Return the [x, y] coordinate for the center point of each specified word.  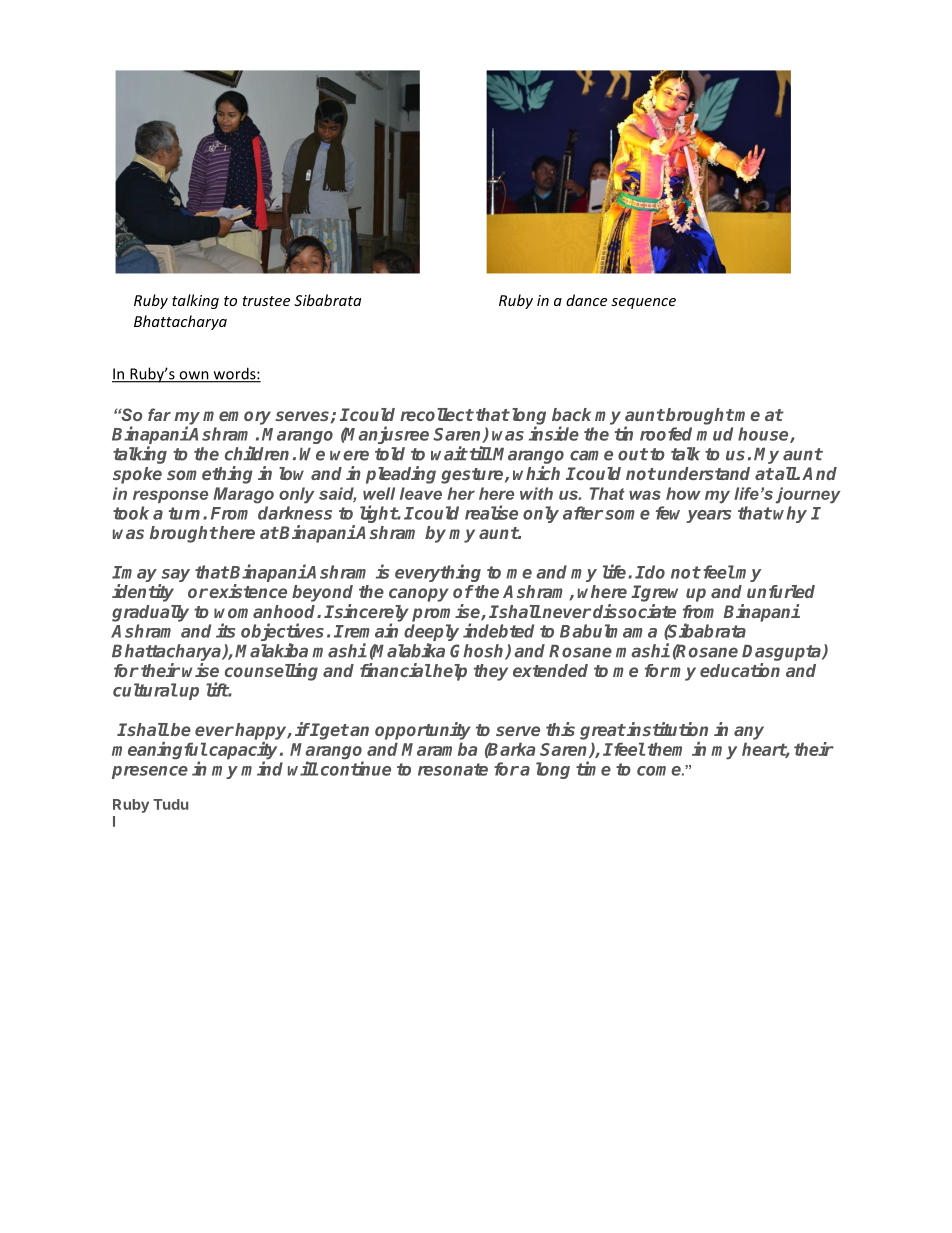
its [225, 630]
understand [703, 473]
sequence [643, 303]
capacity [244, 752]
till [481, 453]
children [257, 453]
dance [586, 300]
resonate [453, 769]
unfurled [781, 591]
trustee [266, 301]
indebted [498, 630]
